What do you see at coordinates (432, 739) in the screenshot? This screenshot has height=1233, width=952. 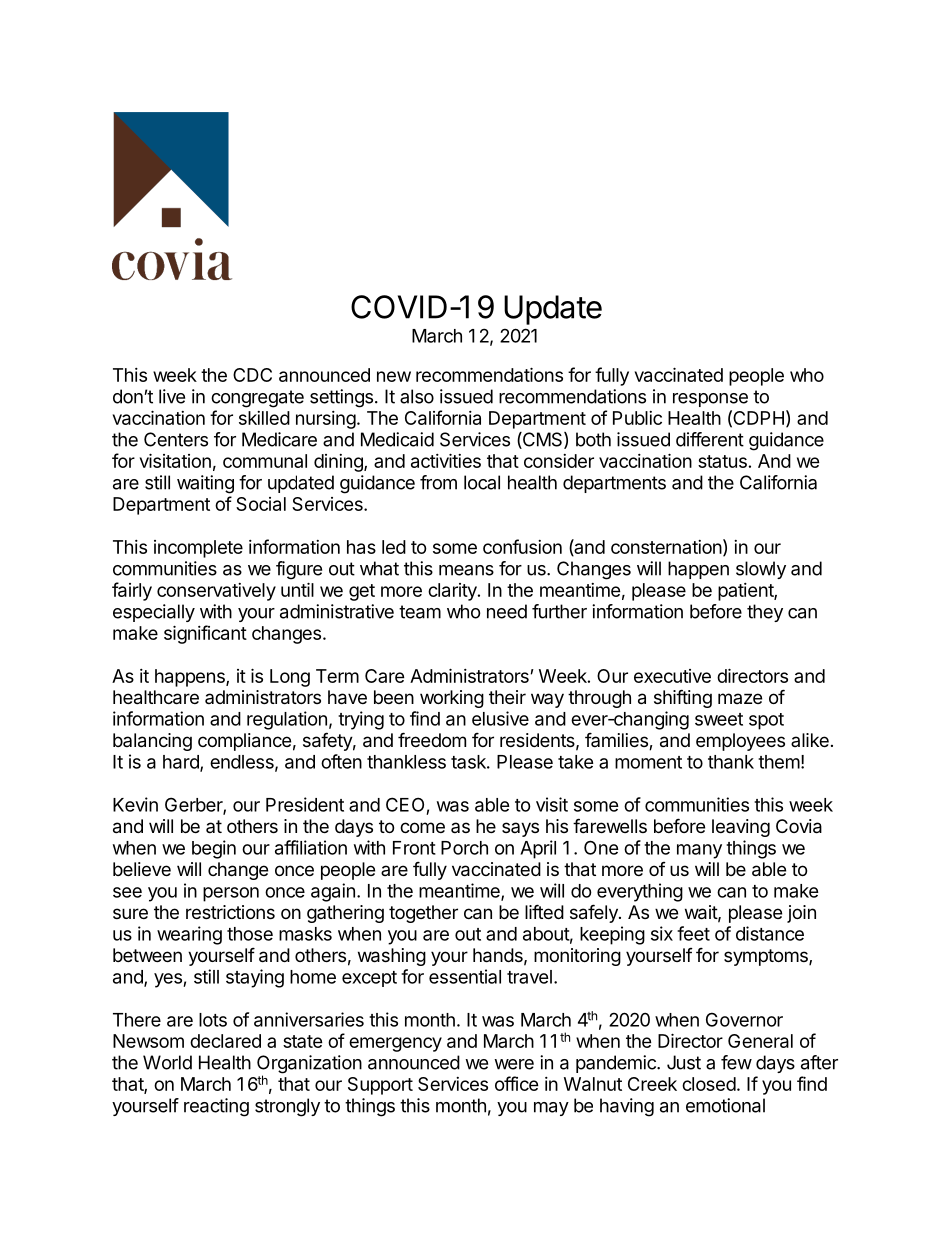 I see `freedom` at bounding box center [432, 739].
